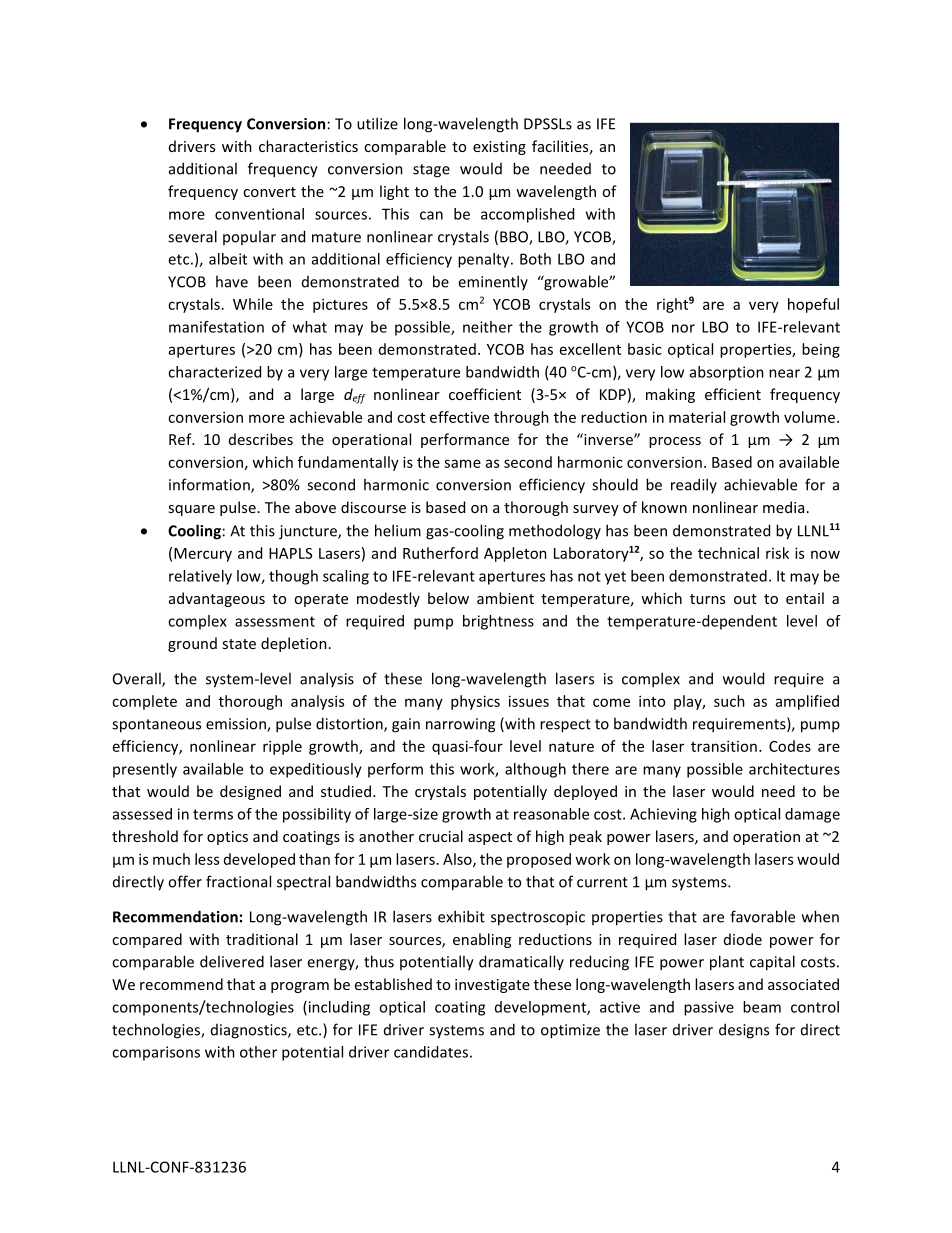  I want to click on same, so click(462, 463).
